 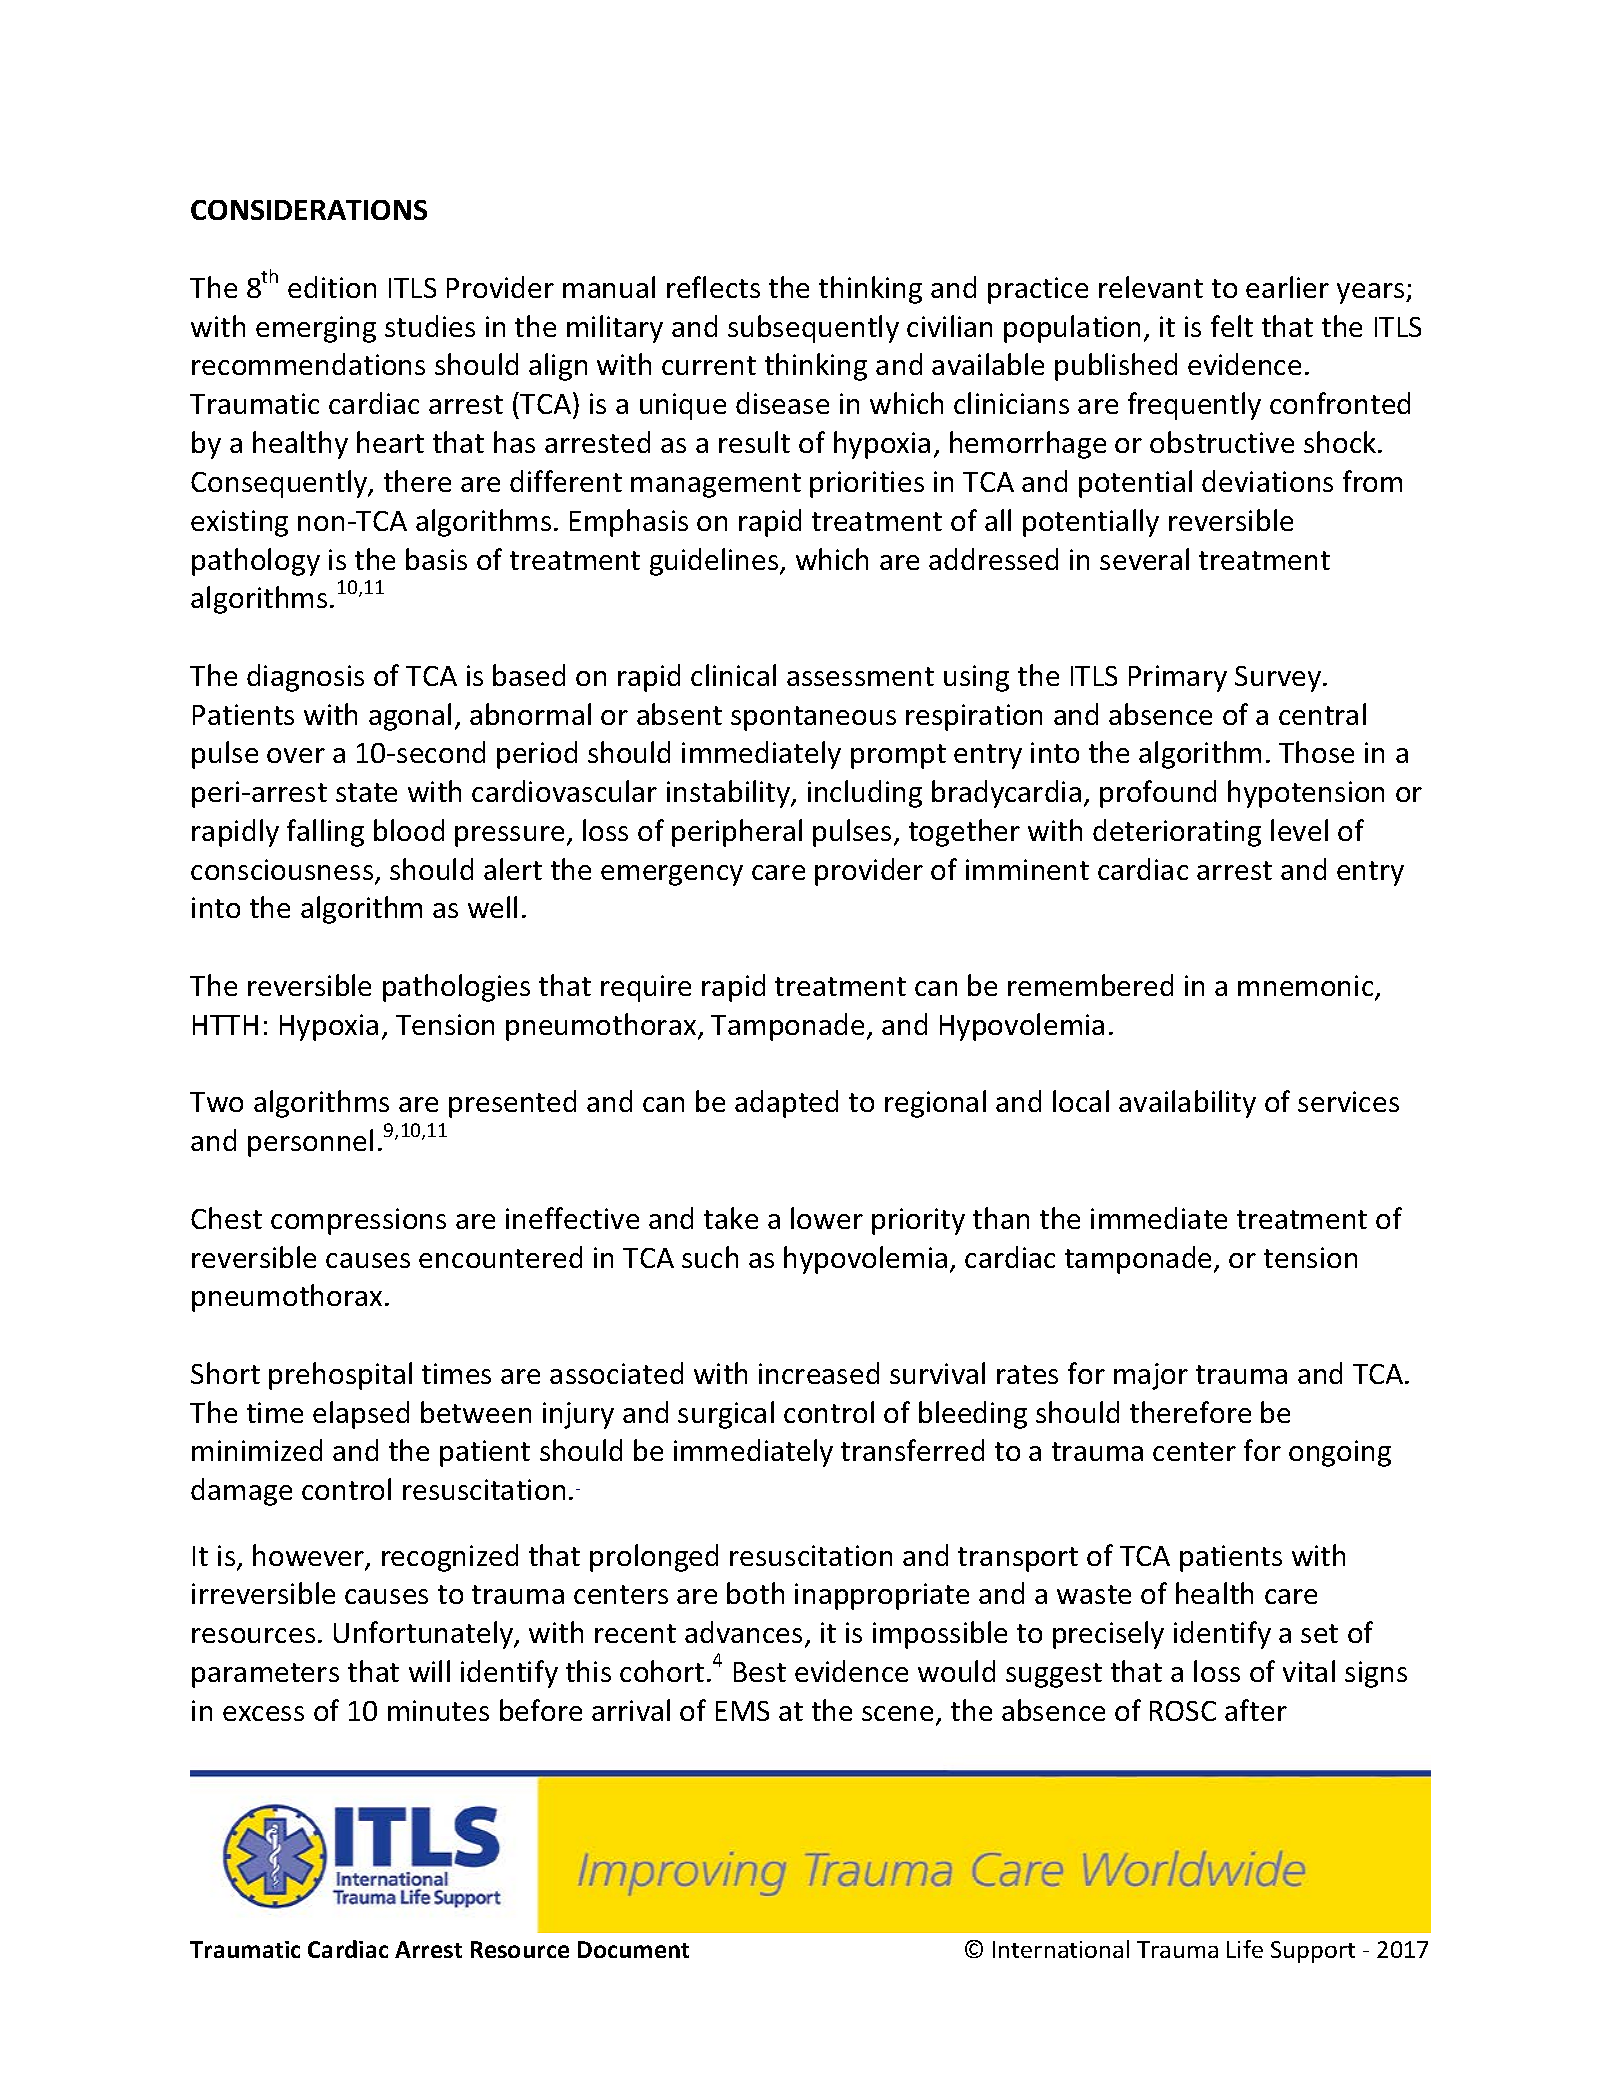 I want to click on adapted, so click(x=786, y=1104).
